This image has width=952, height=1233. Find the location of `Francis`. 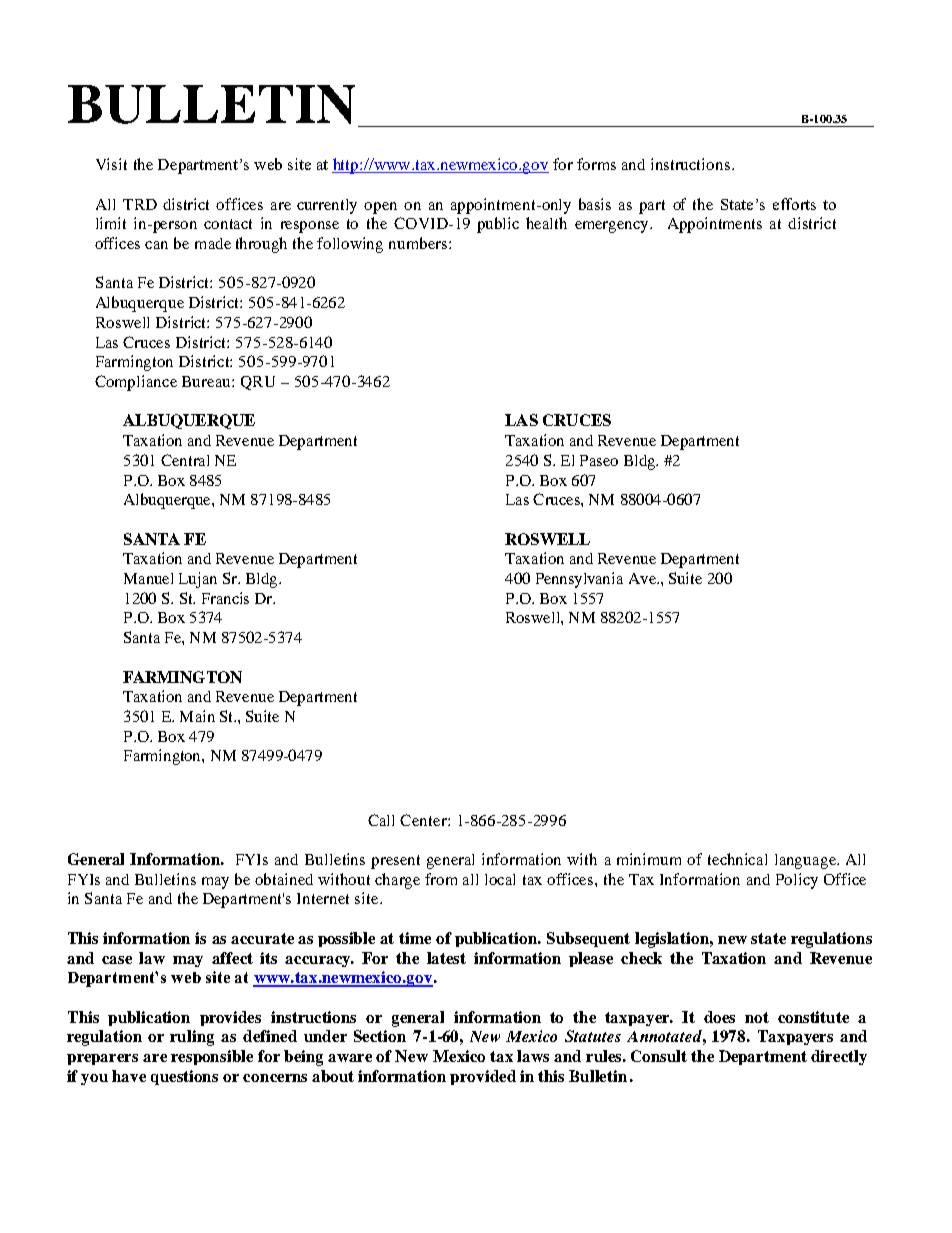

Francis is located at coordinates (225, 598).
